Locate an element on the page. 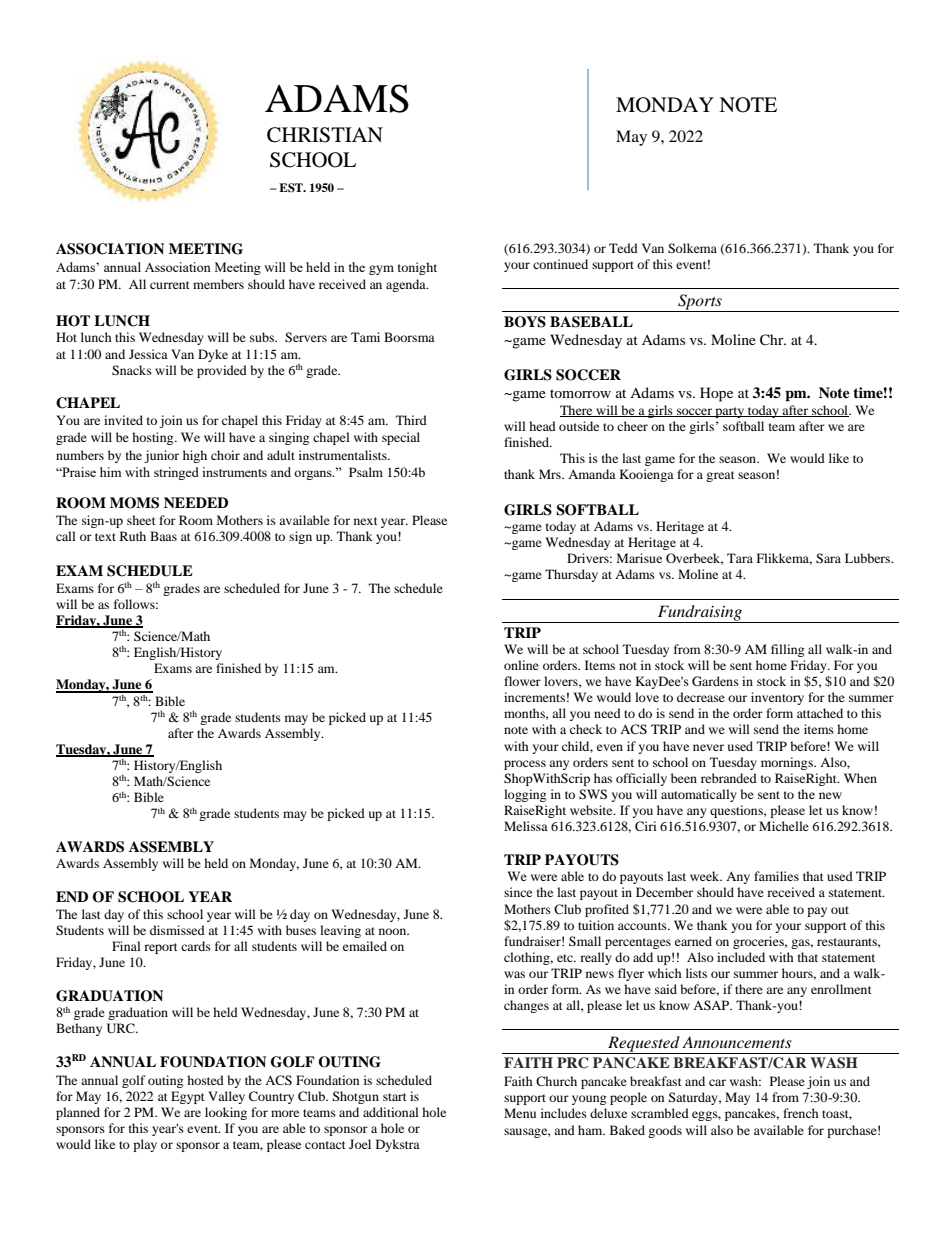 This page has height=1233, width=952. Hope is located at coordinates (716, 394).
